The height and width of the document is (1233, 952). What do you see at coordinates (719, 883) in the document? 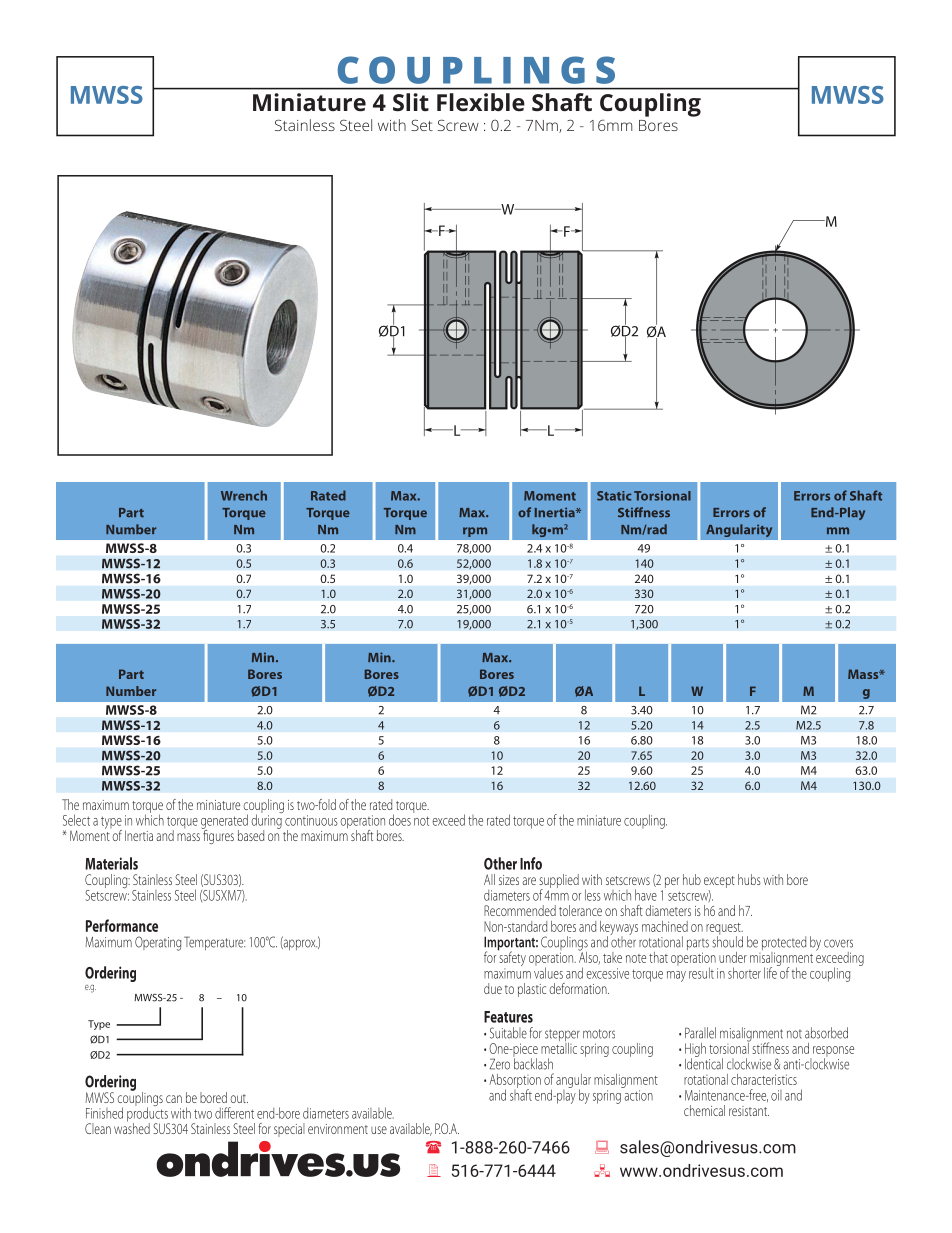
I see `except` at bounding box center [719, 883].
